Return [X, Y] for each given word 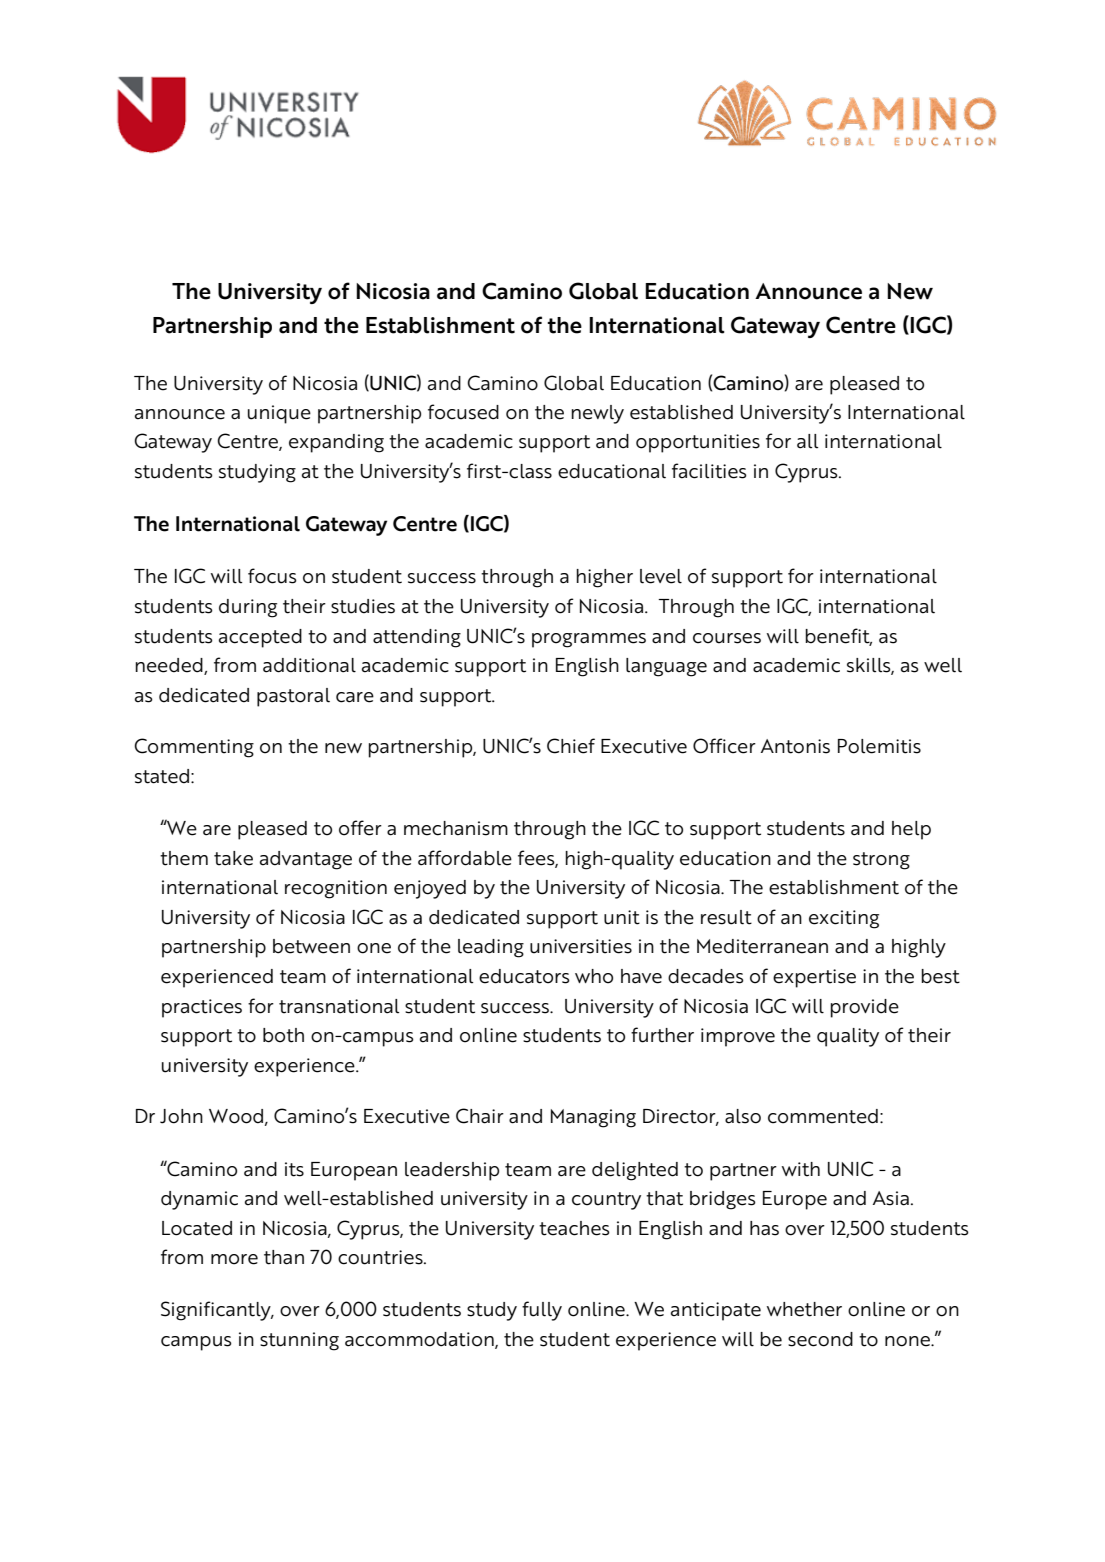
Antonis [795, 746]
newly [597, 414]
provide [865, 1008]
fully [542, 1311]
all [807, 441]
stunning [299, 1341]
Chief [571, 746]
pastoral [293, 697]
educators [524, 976]
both [283, 1035]
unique [279, 414]
